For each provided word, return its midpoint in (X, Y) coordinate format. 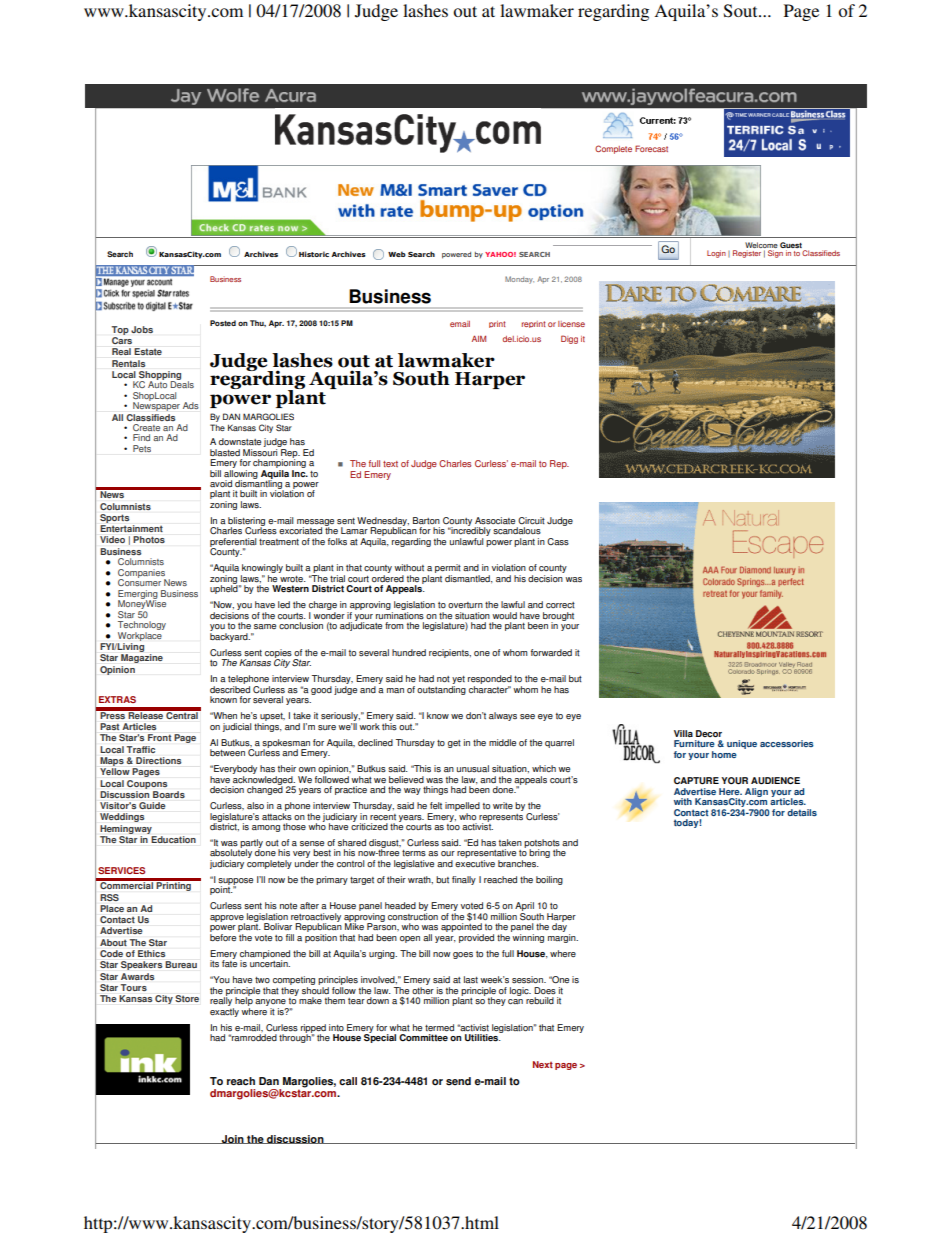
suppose (235, 882)
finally (464, 880)
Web (397, 254)
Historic (314, 254)
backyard (230, 637)
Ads (191, 405)
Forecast (651, 148)
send (458, 1081)
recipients (450, 653)
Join (233, 1139)
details (802, 812)
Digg (569, 339)
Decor (709, 733)
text (390, 464)
